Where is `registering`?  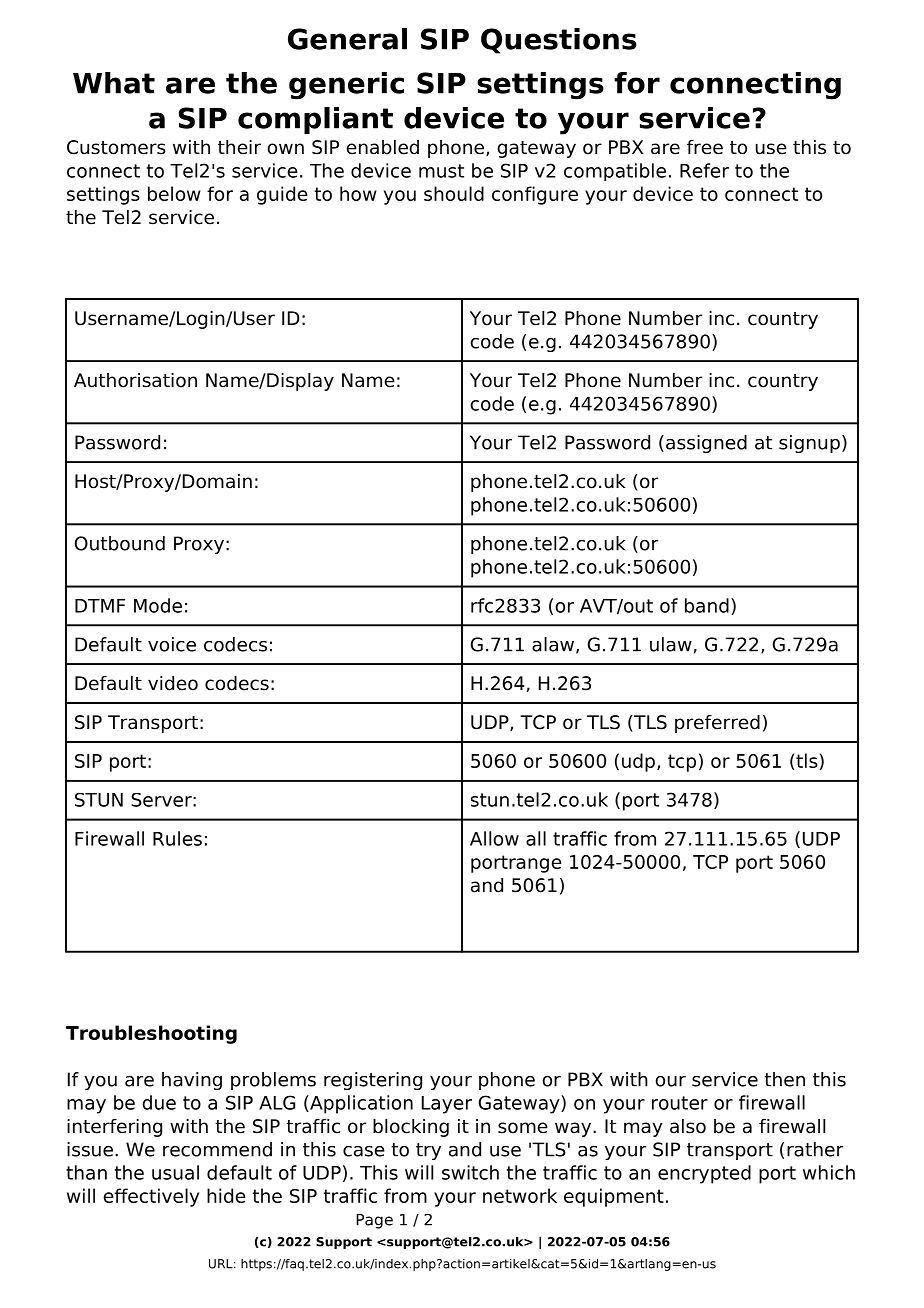
registering is located at coordinates (373, 1081).
